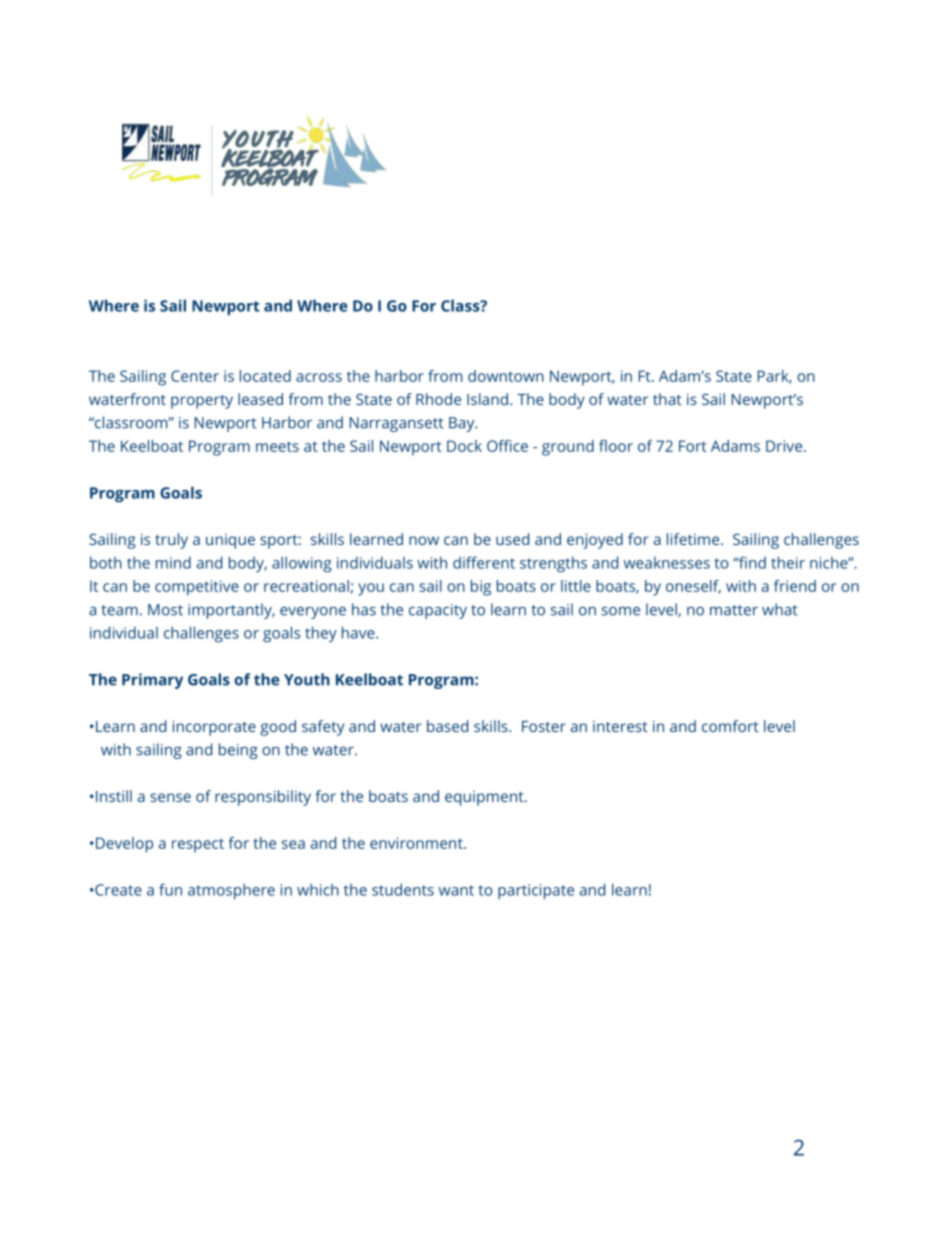 This image has width=952, height=1233. I want to click on capacity, so click(438, 611).
